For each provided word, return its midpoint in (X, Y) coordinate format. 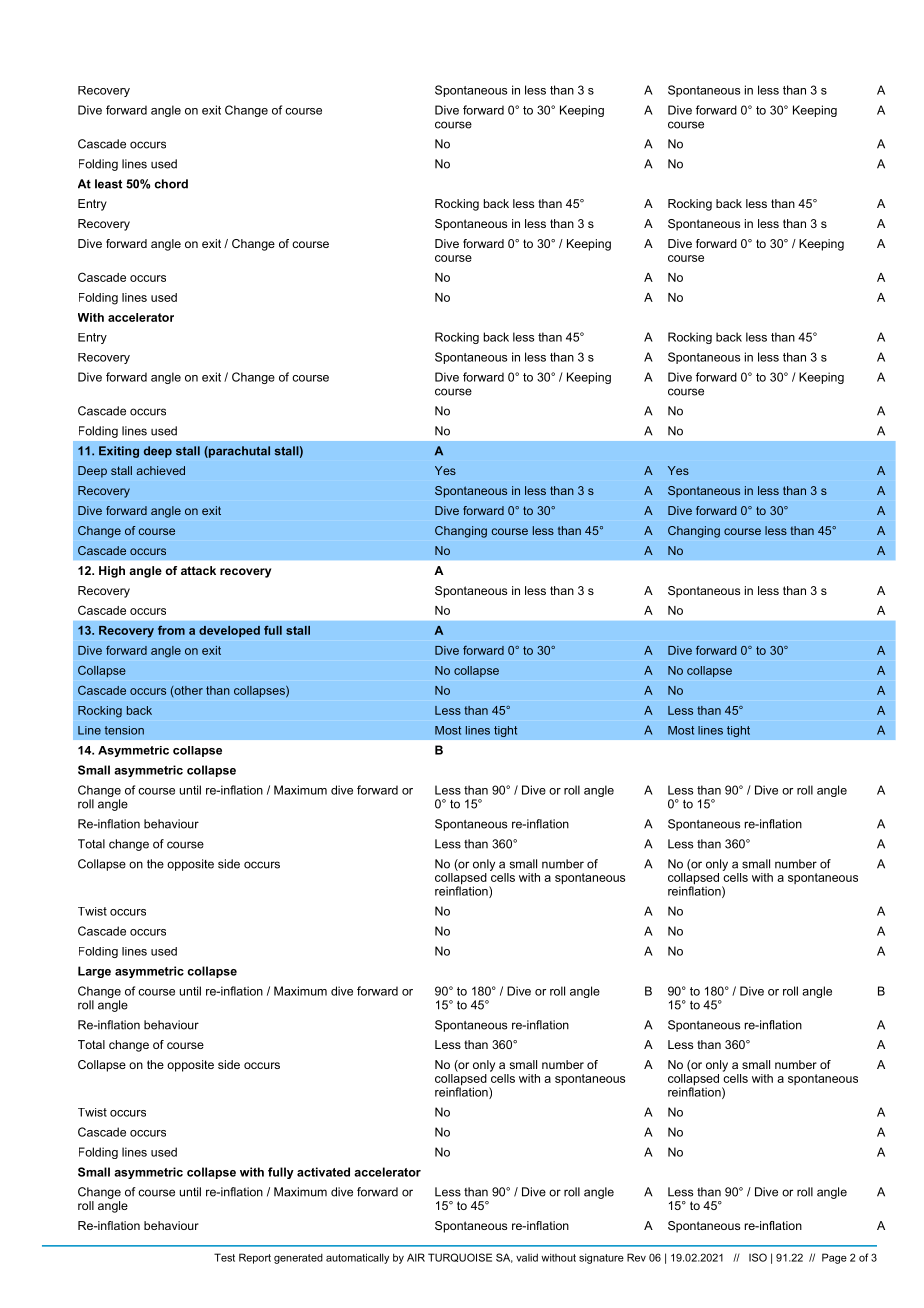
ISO (758, 1257)
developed (229, 631)
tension (124, 730)
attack (198, 570)
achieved (160, 470)
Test (224, 1257)
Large (94, 972)
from (171, 630)
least (108, 184)
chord (171, 184)
